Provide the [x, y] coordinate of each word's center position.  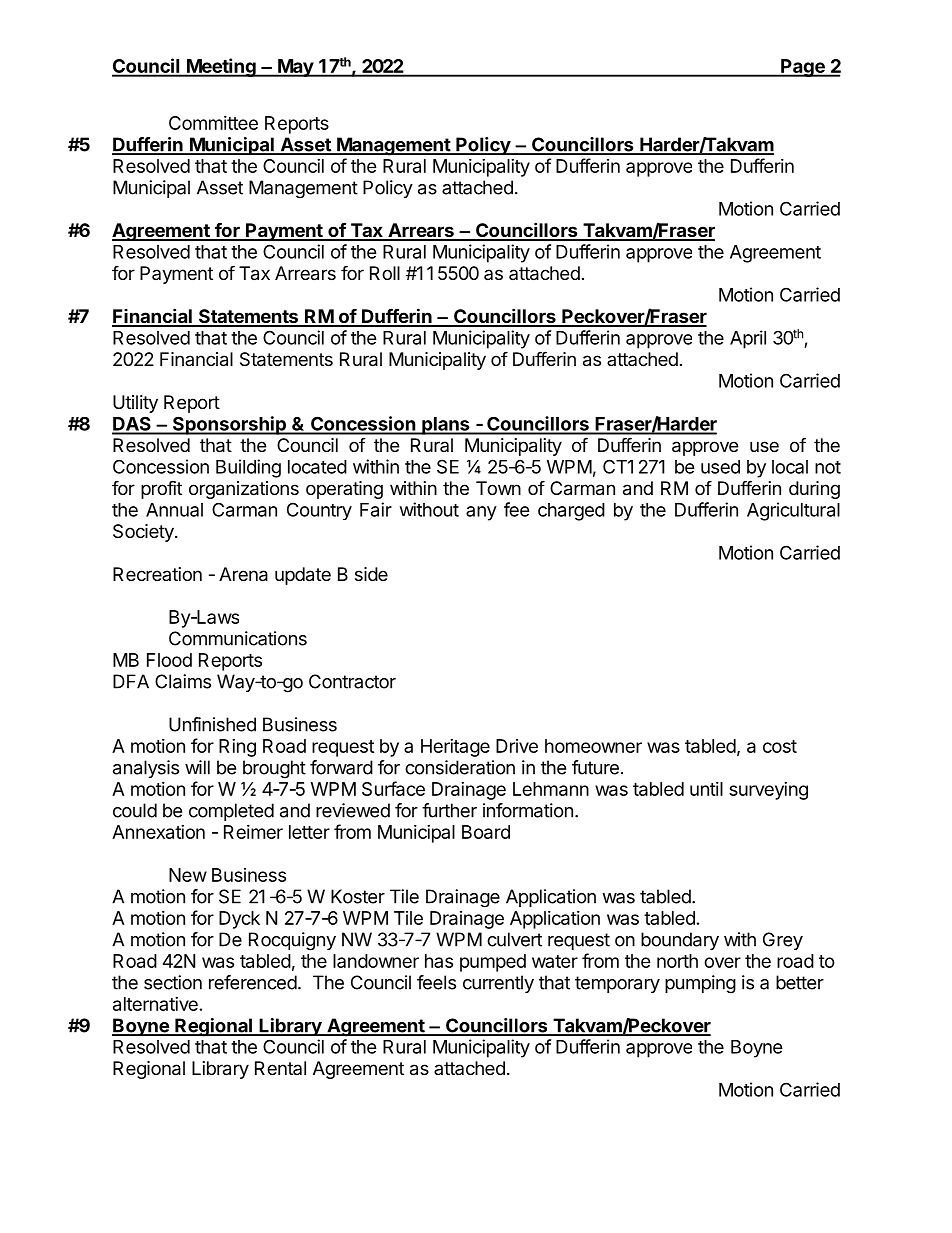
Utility [135, 404]
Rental [280, 1068]
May [295, 68]
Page [803, 68]
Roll [385, 273]
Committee [213, 123]
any [481, 513]
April [748, 339]
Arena [243, 574]
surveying [768, 791]
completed [231, 812]
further [449, 810]
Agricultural [793, 511]
